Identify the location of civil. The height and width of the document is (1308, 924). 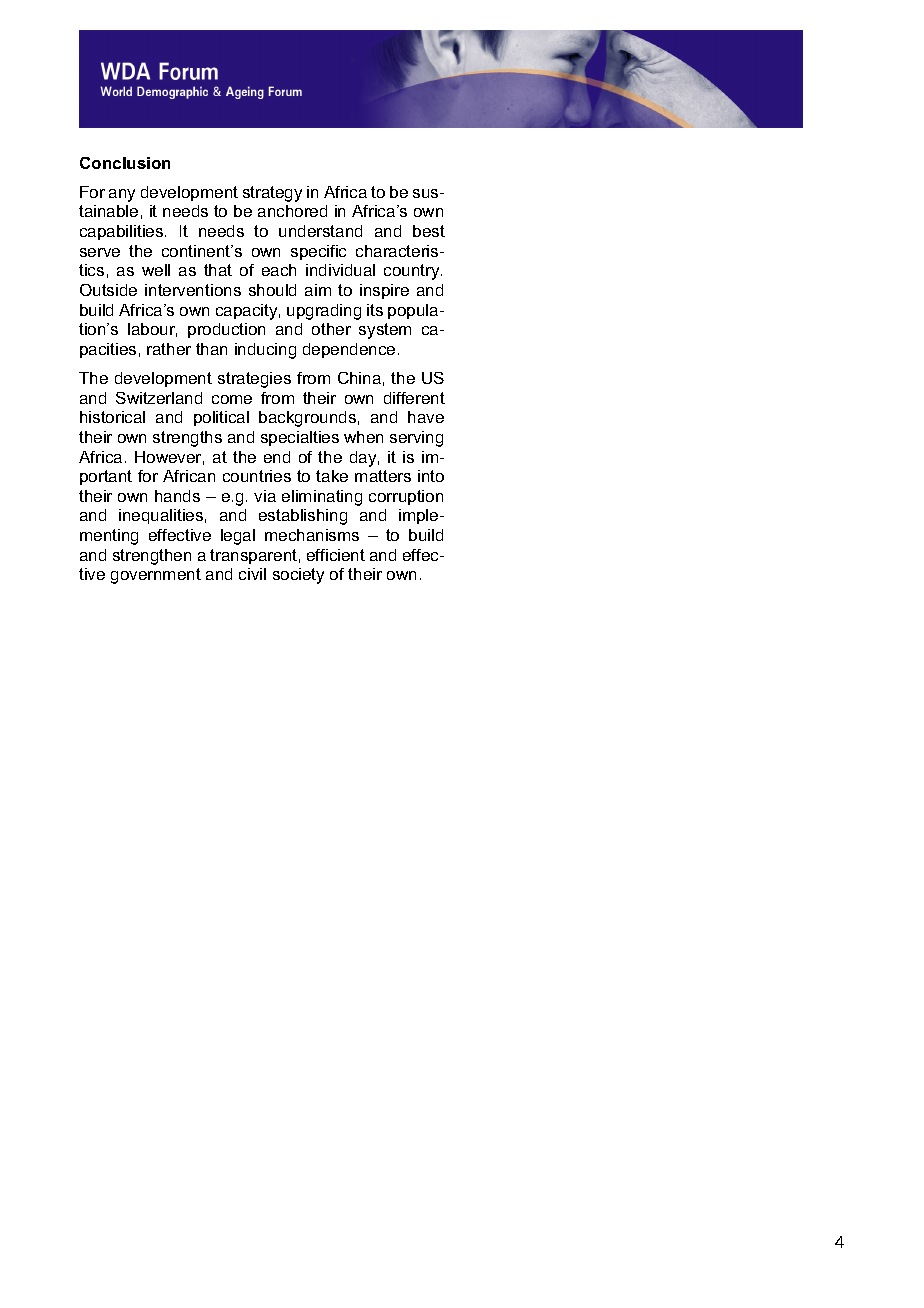
(252, 574).
